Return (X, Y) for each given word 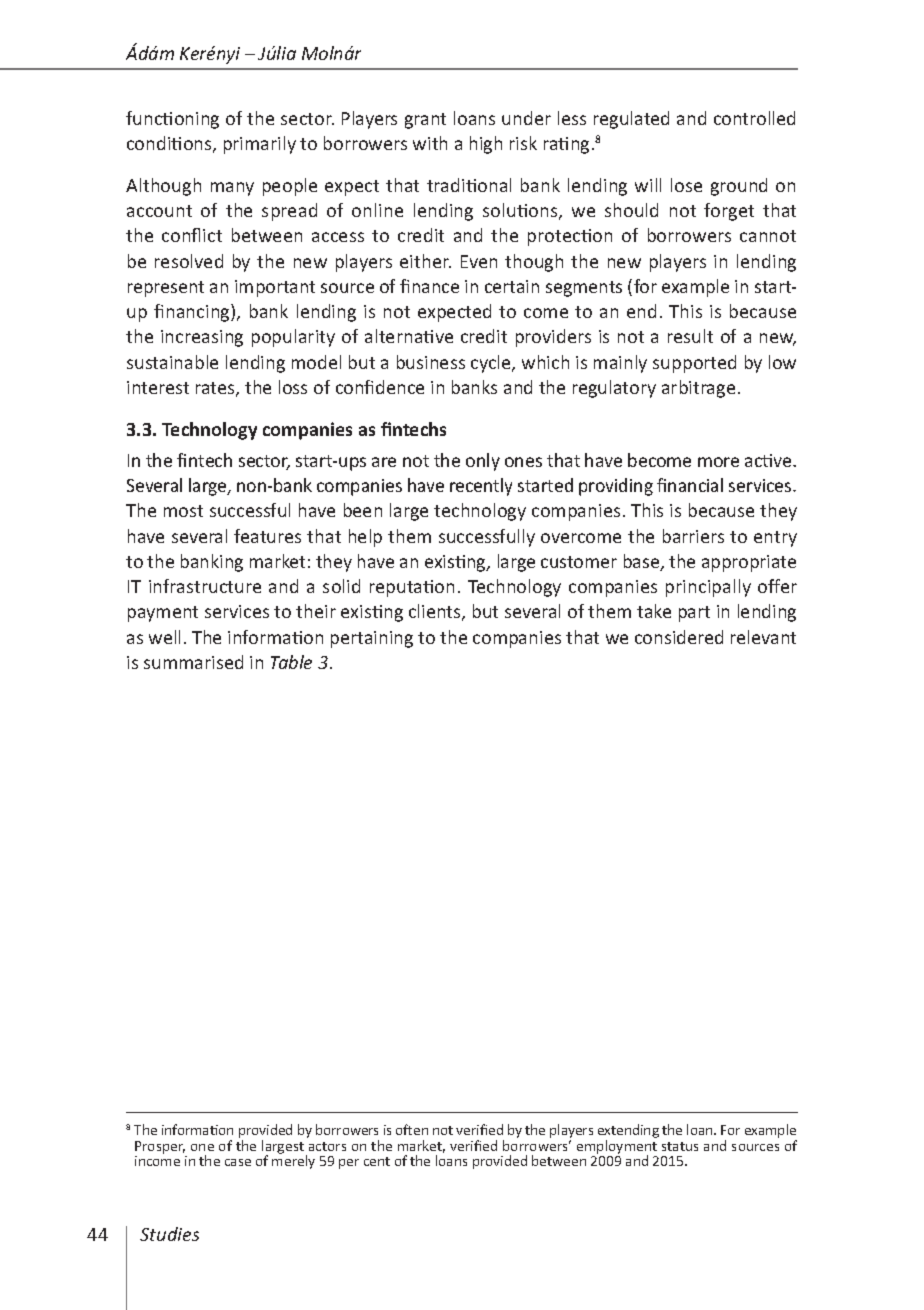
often (412, 1129)
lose (686, 185)
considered (679, 637)
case (238, 1162)
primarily (260, 145)
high (486, 145)
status (680, 1146)
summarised (193, 662)
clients (436, 612)
